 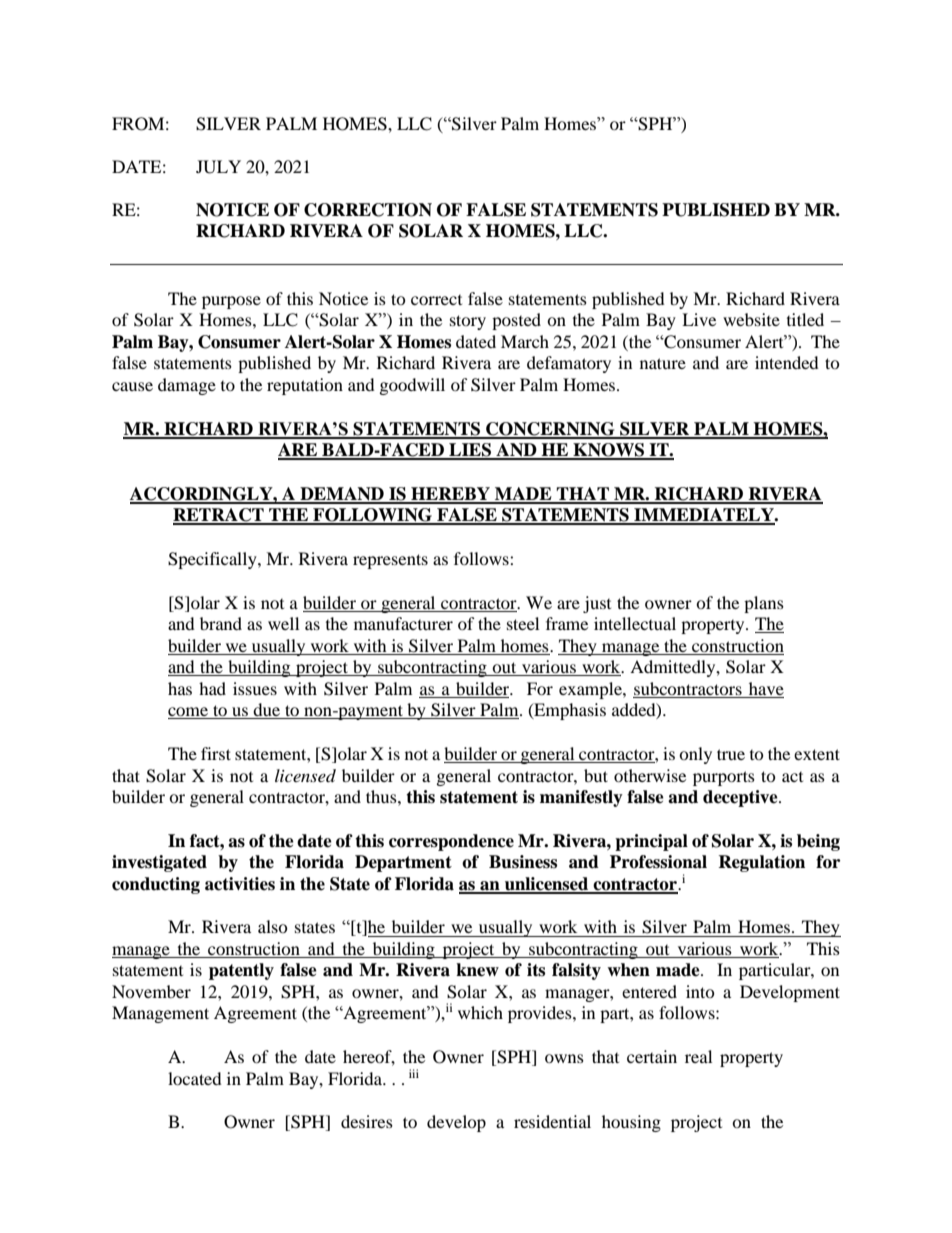 What do you see at coordinates (764, 604) in the document?
I see `plans` at bounding box center [764, 604].
